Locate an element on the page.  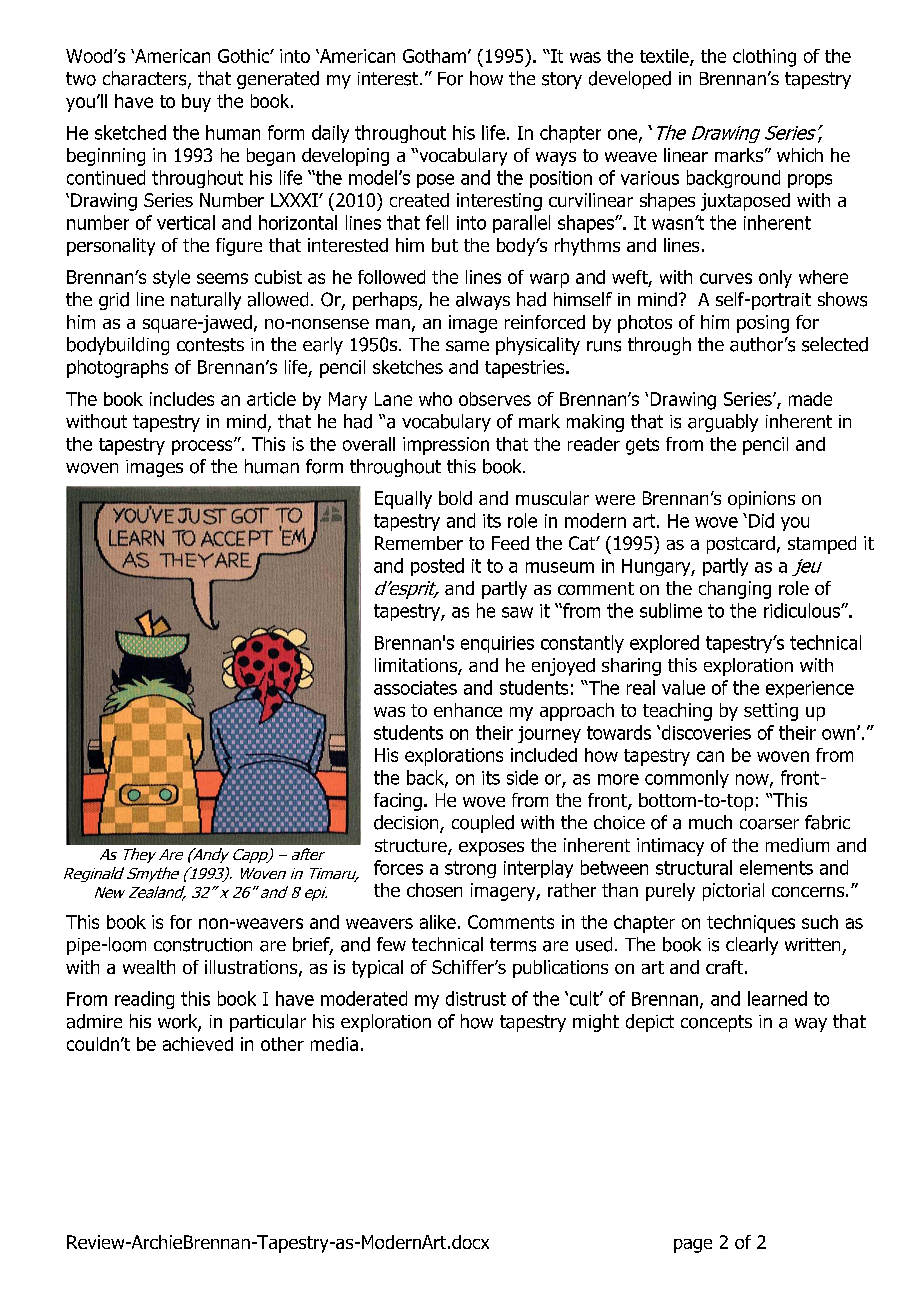
construction is located at coordinates (203, 945).
